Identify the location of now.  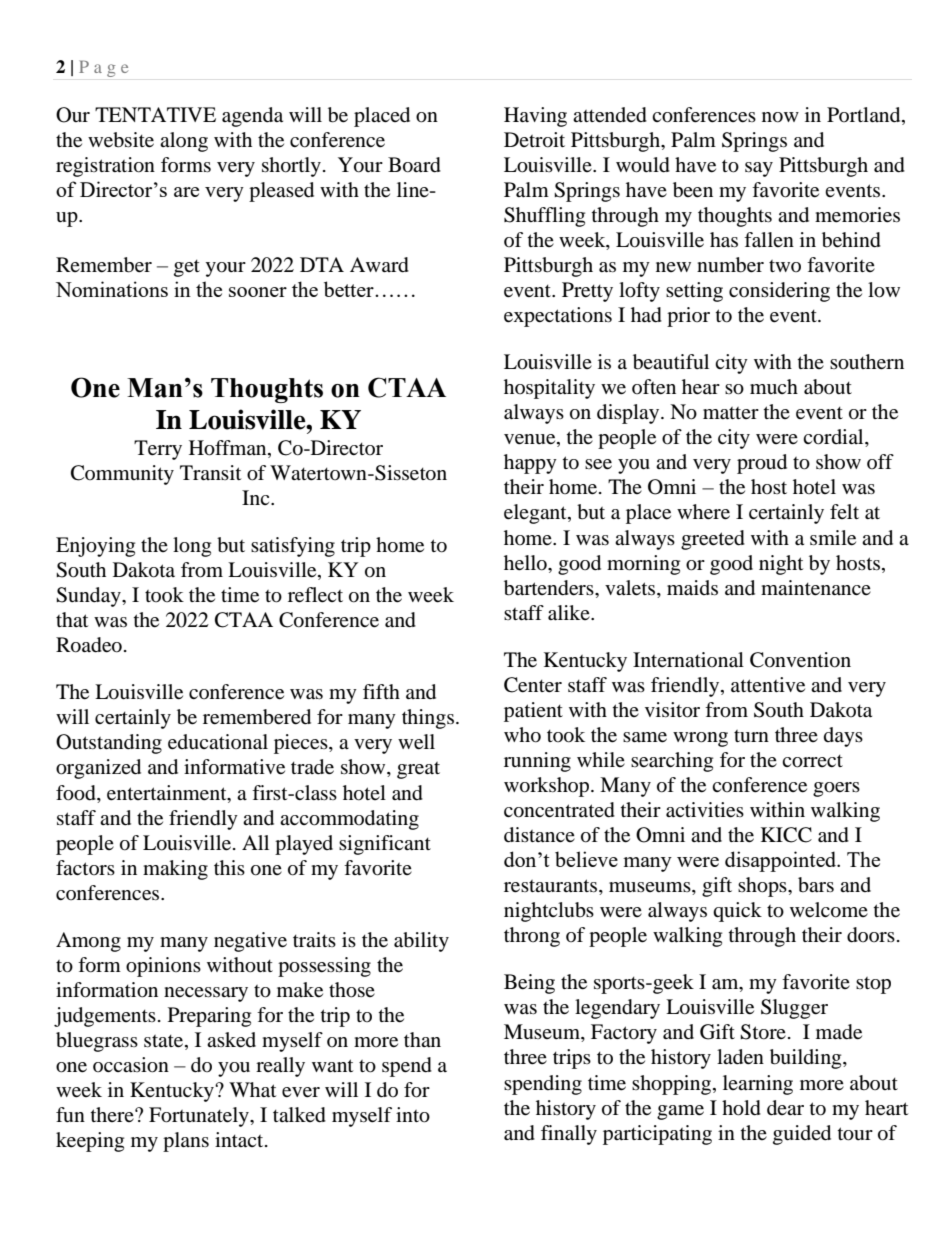
(780, 117).
